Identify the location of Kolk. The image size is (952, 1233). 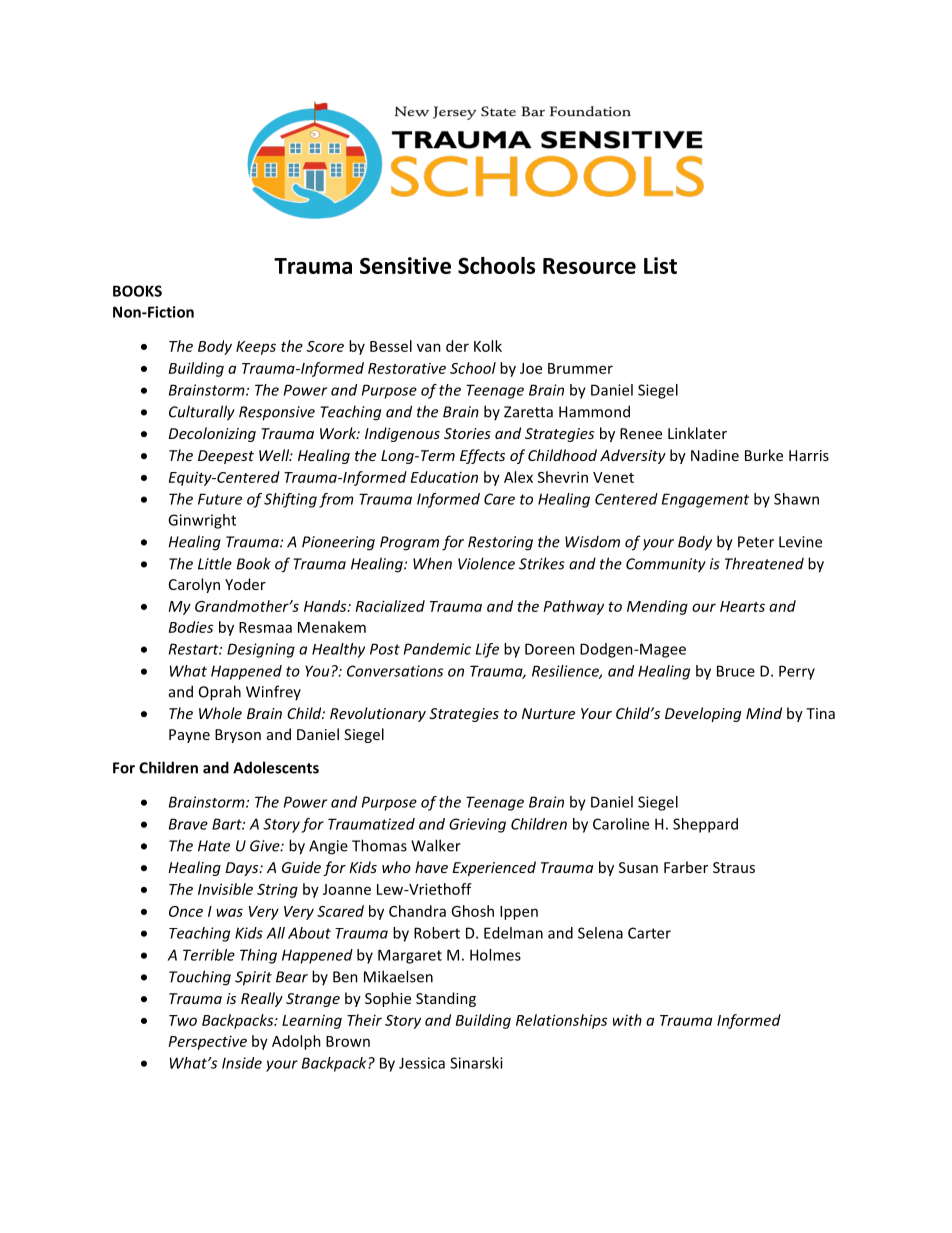
(488, 346).
